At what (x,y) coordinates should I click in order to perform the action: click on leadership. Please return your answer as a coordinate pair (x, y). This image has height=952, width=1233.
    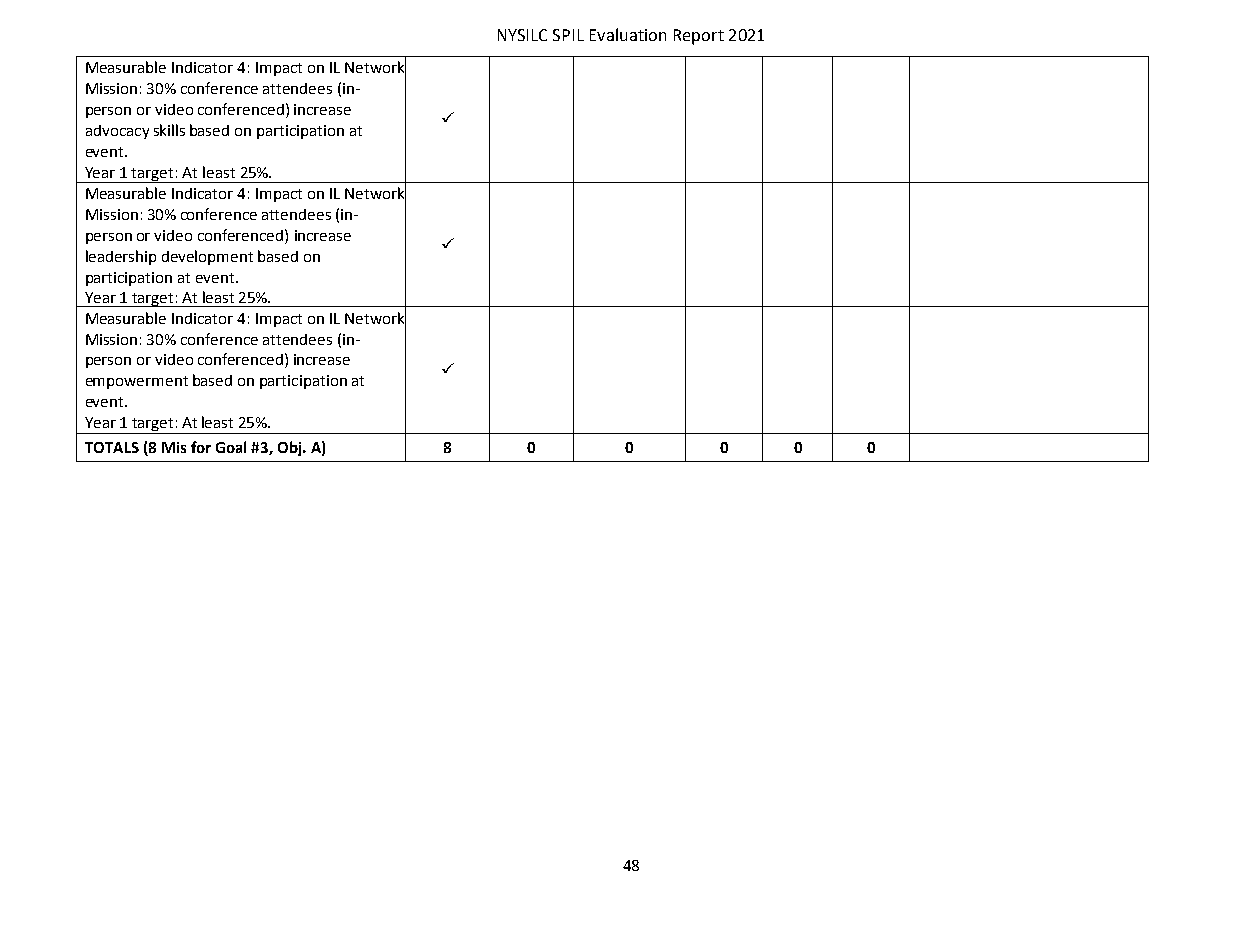
    Looking at the image, I should click on (121, 257).
